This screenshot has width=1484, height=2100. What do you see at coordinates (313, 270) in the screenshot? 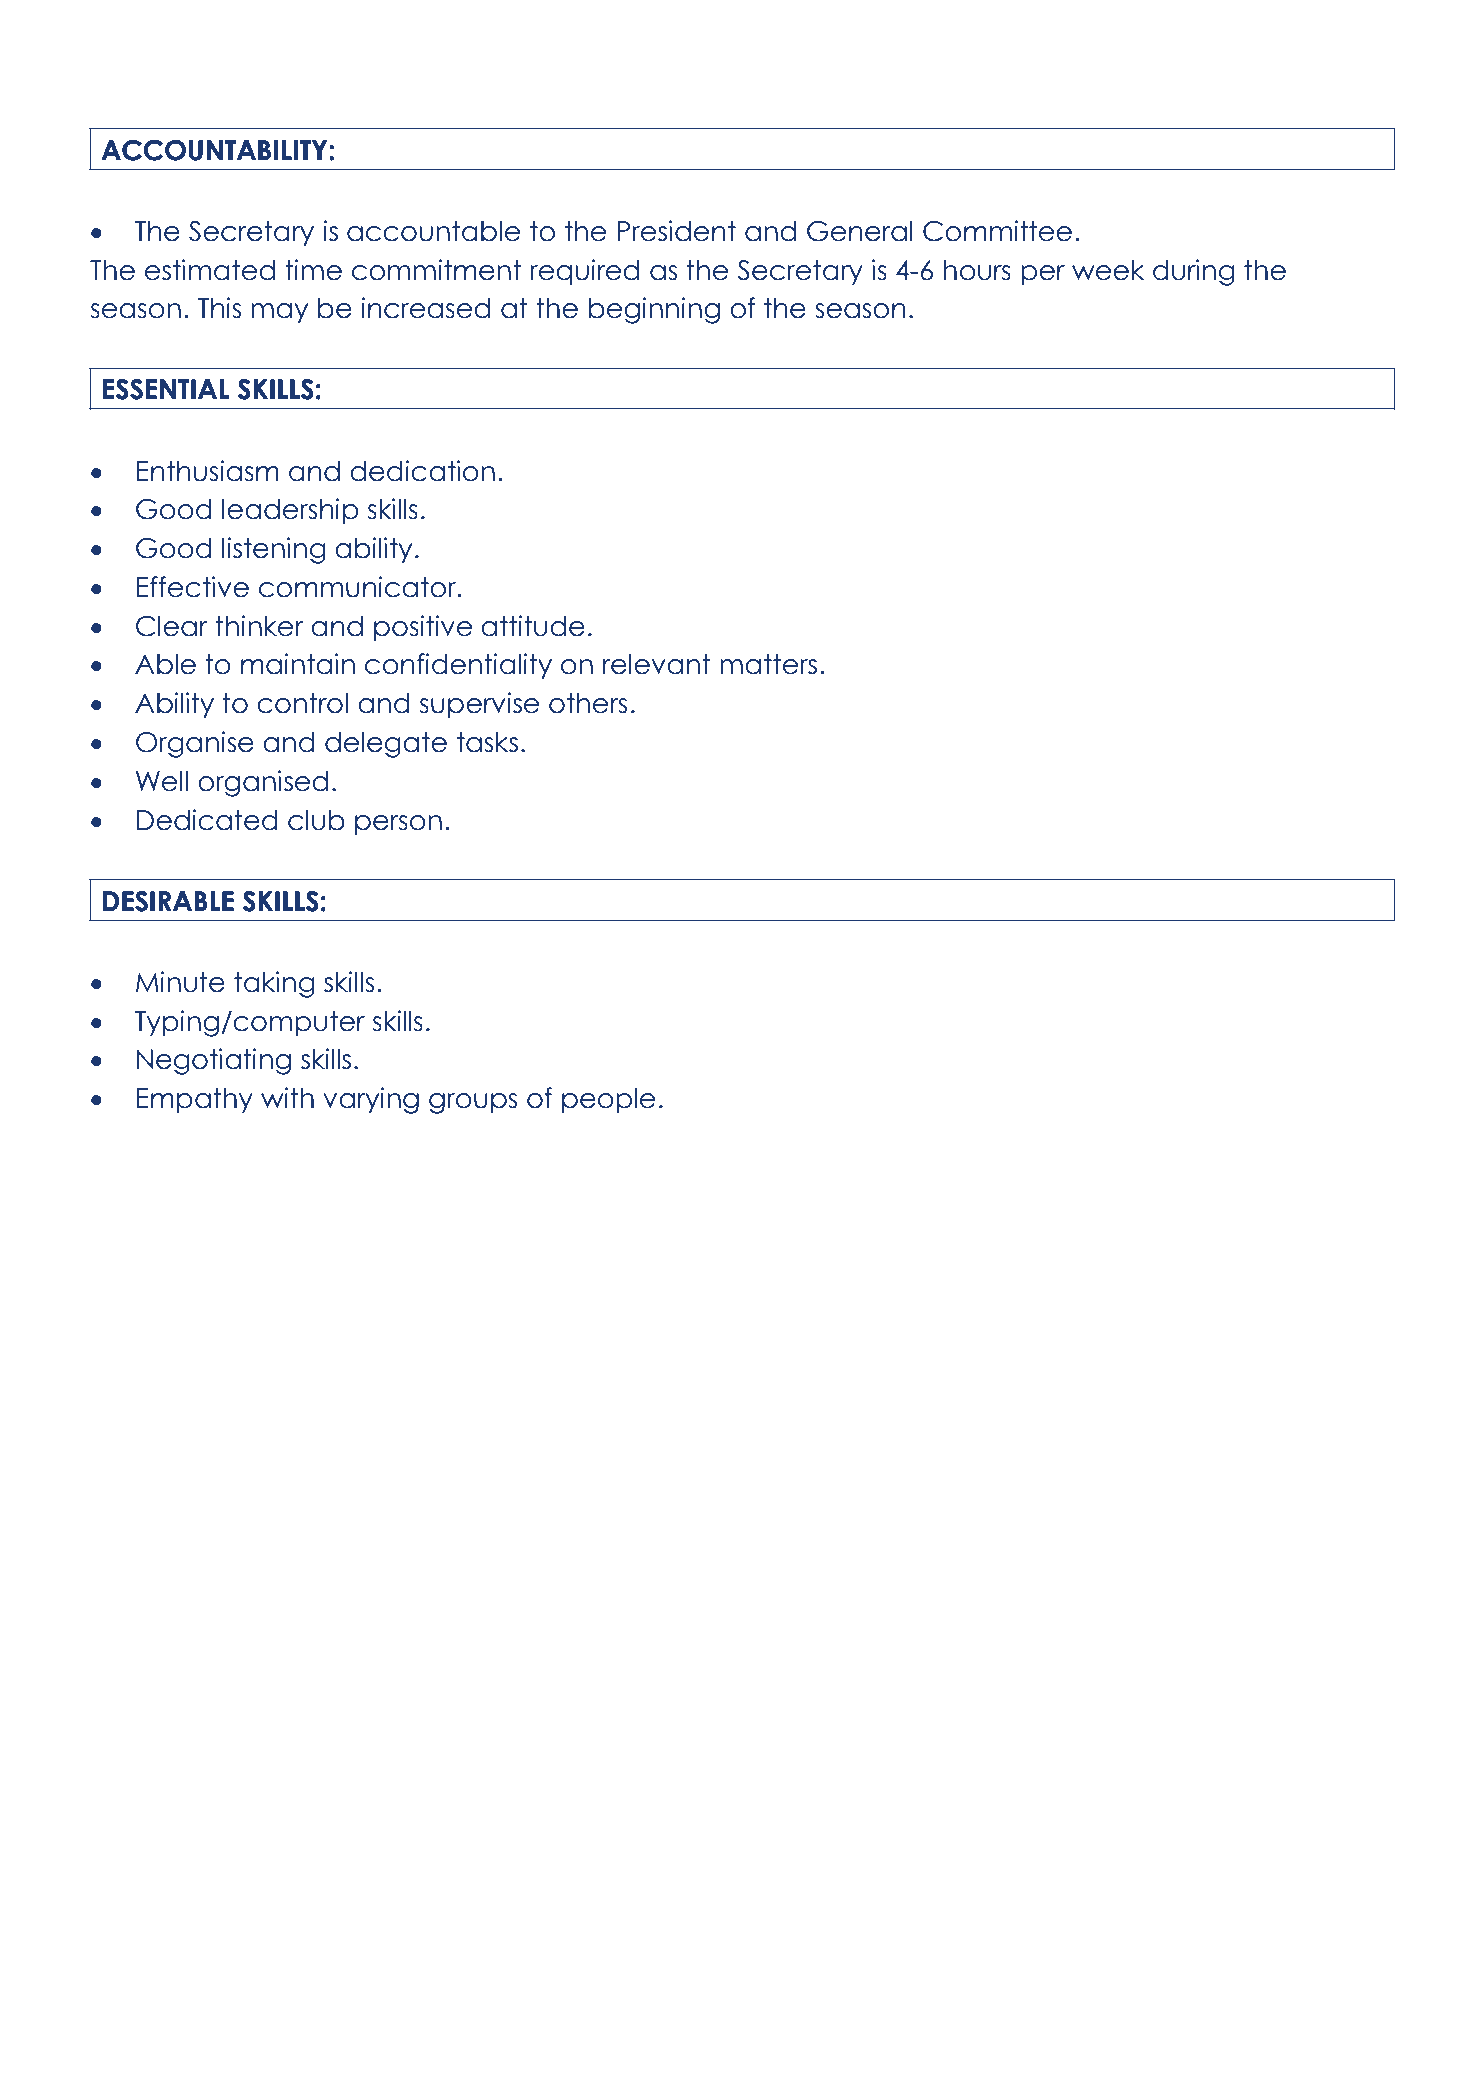
I see `time` at bounding box center [313, 270].
